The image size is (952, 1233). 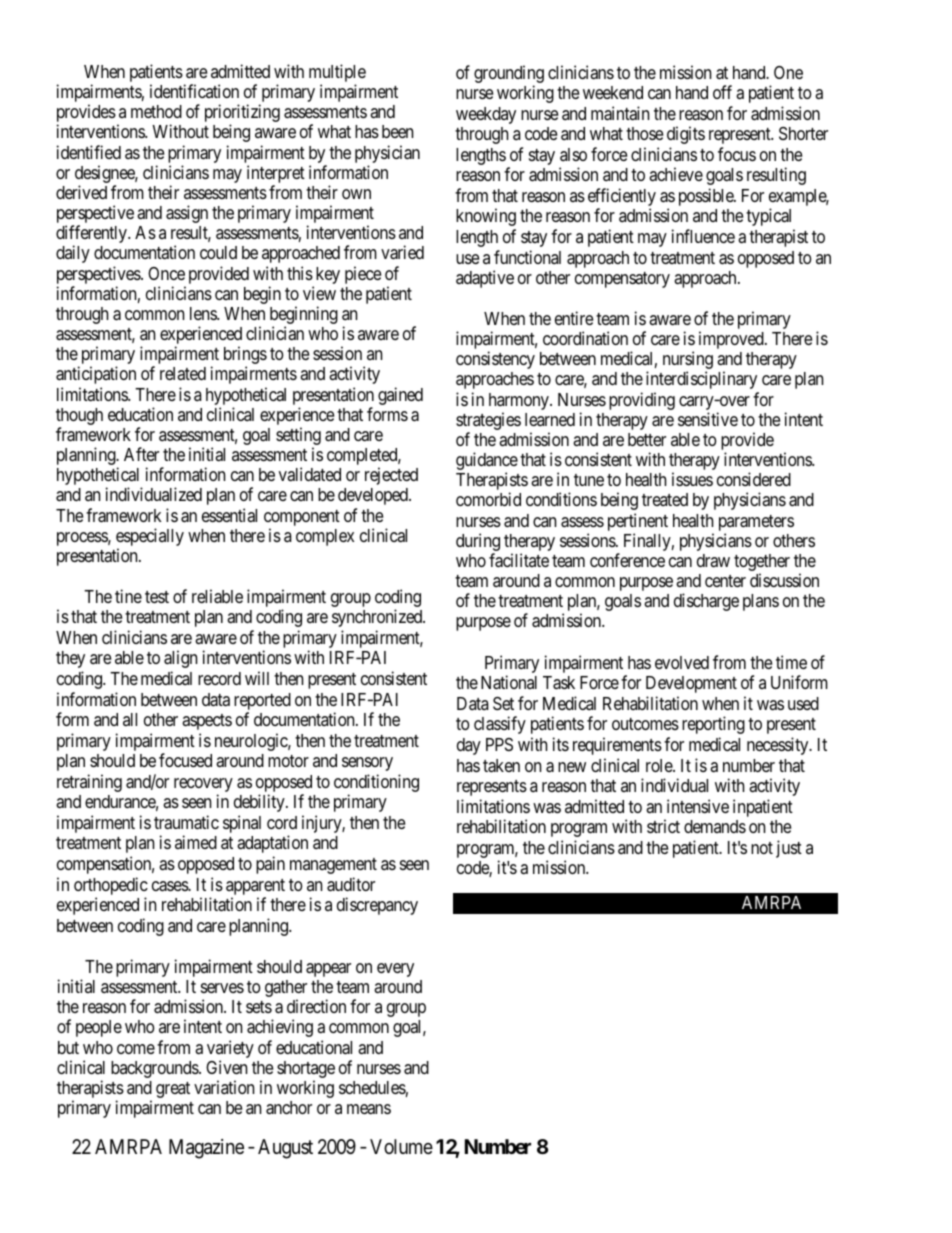 What do you see at coordinates (186, 822) in the page?
I see `traumatic` at bounding box center [186, 822].
